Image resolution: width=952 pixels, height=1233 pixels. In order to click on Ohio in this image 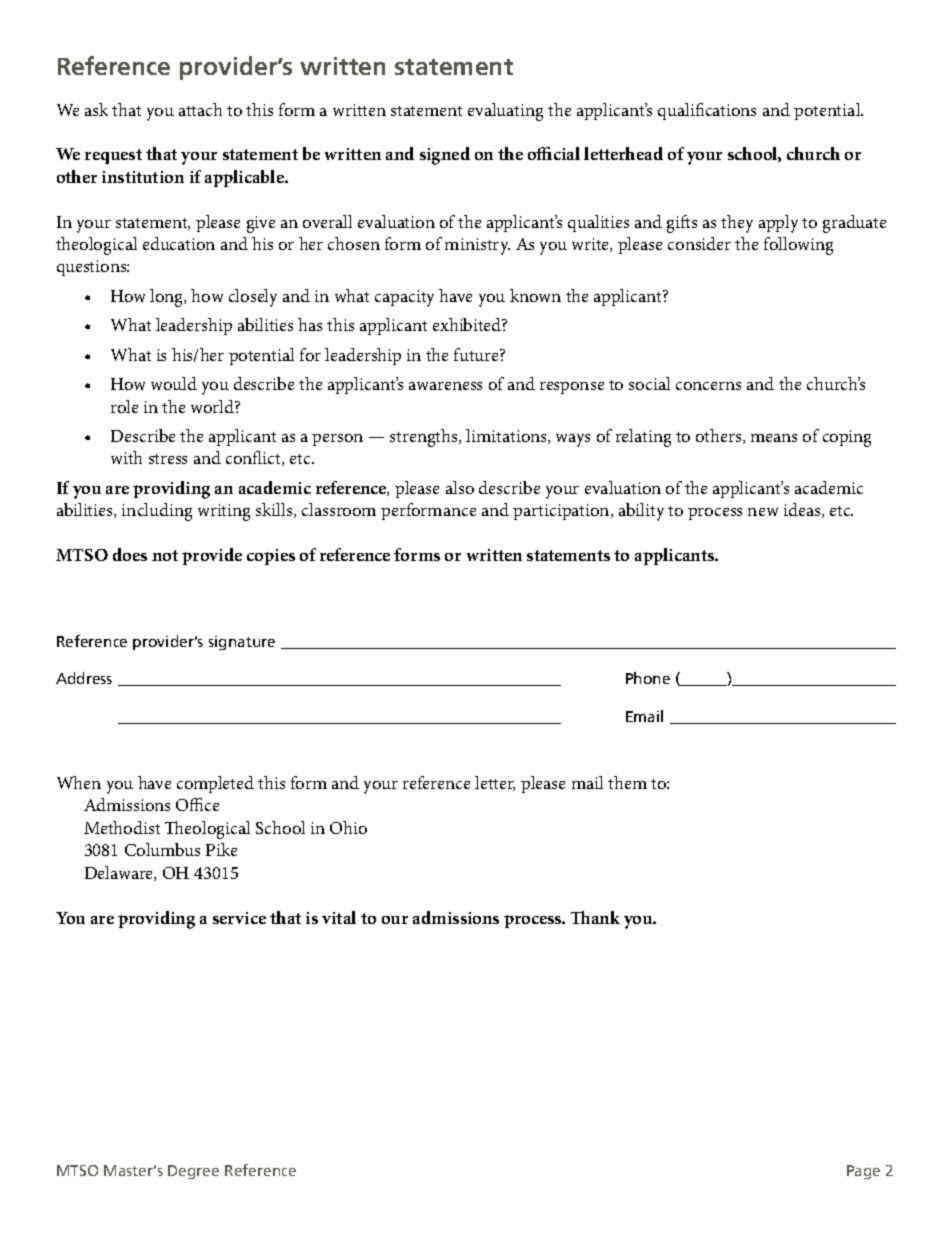, I will do `click(348, 827)`.
